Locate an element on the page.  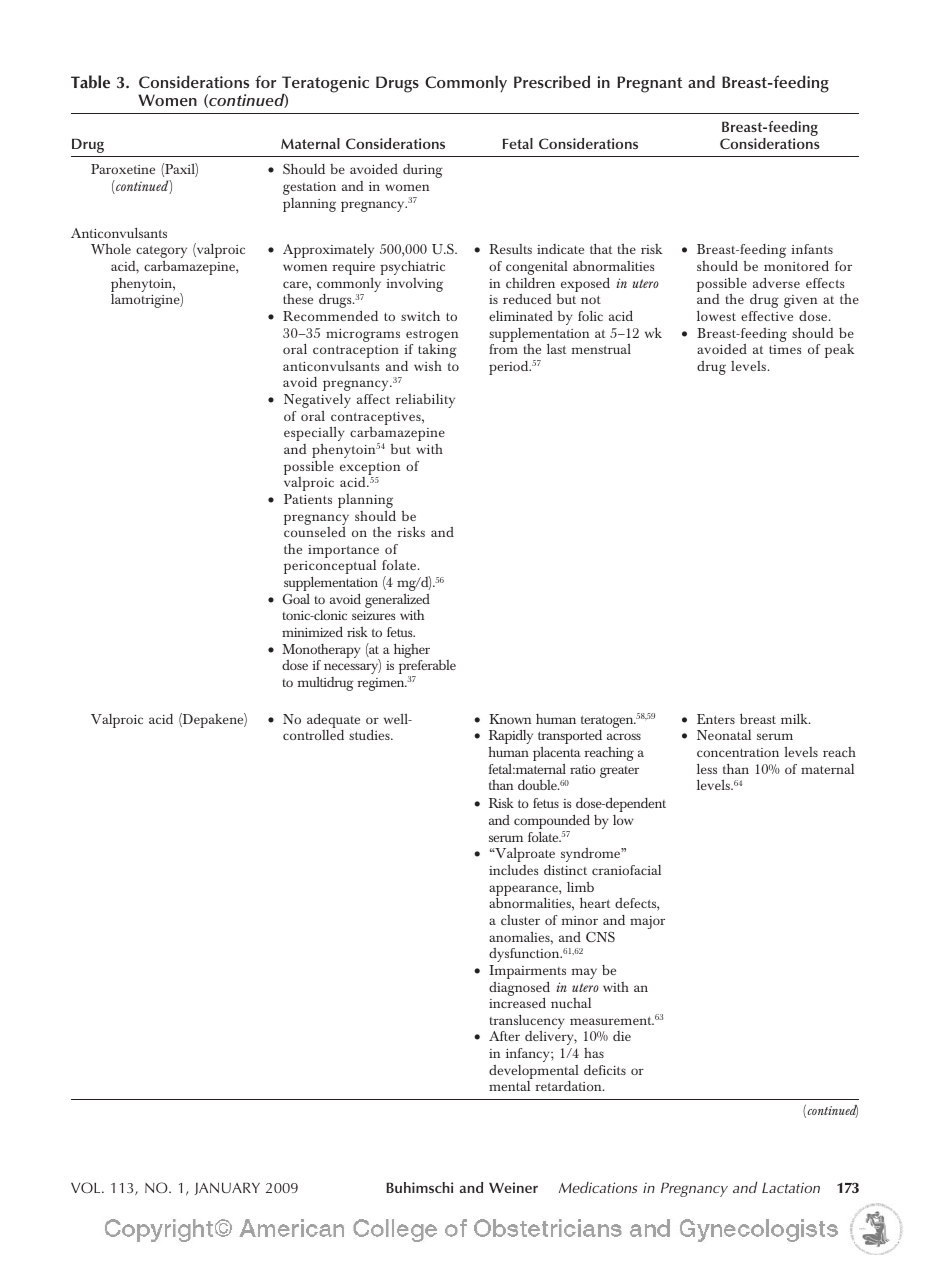
during is located at coordinates (423, 171).
